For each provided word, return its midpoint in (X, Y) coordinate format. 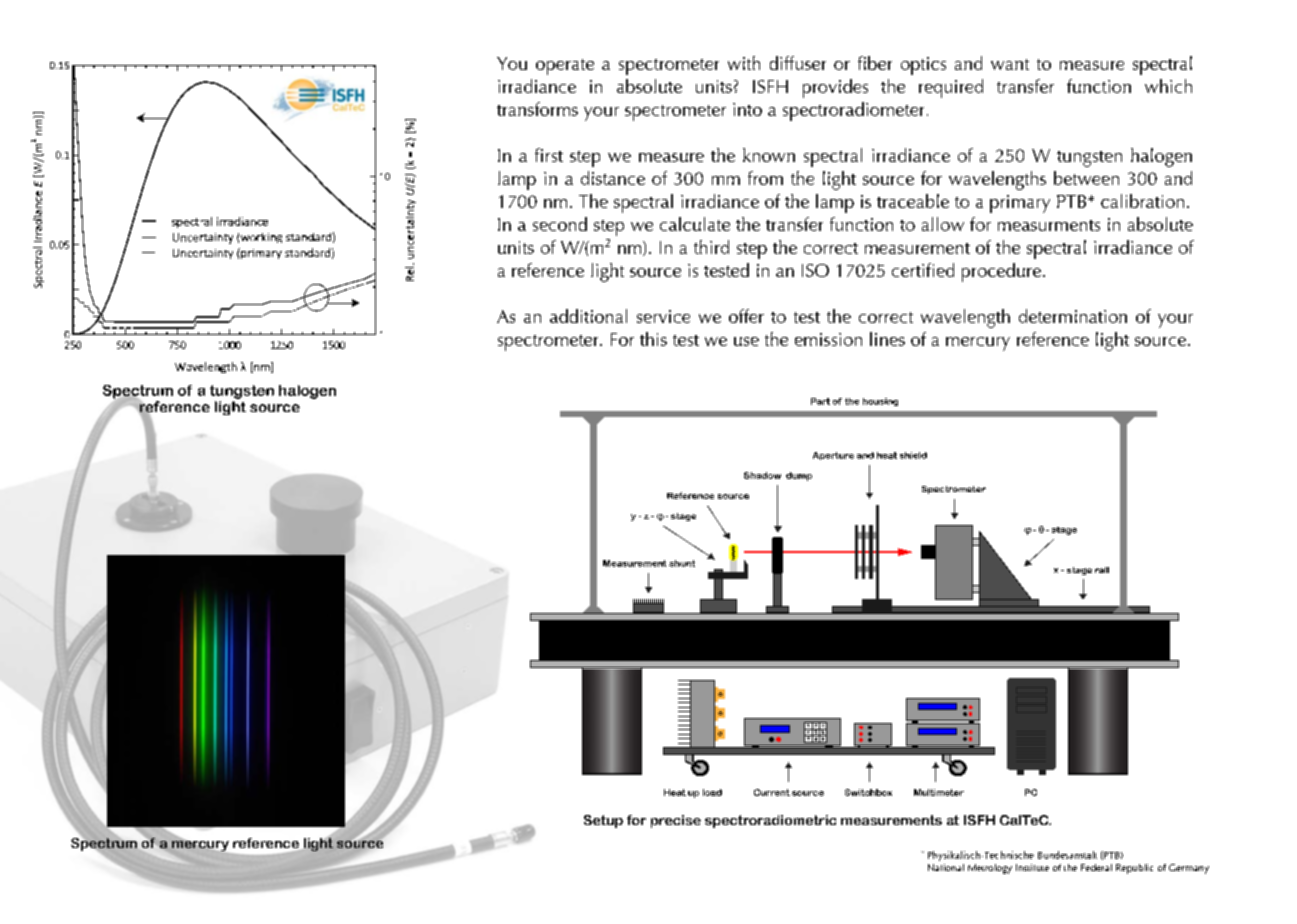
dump (799, 476)
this (653, 339)
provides (835, 88)
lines (887, 339)
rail (1102, 570)
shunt (682, 563)
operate (565, 67)
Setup (603, 821)
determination (1073, 316)
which (1168, 86)
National (946, 867)
